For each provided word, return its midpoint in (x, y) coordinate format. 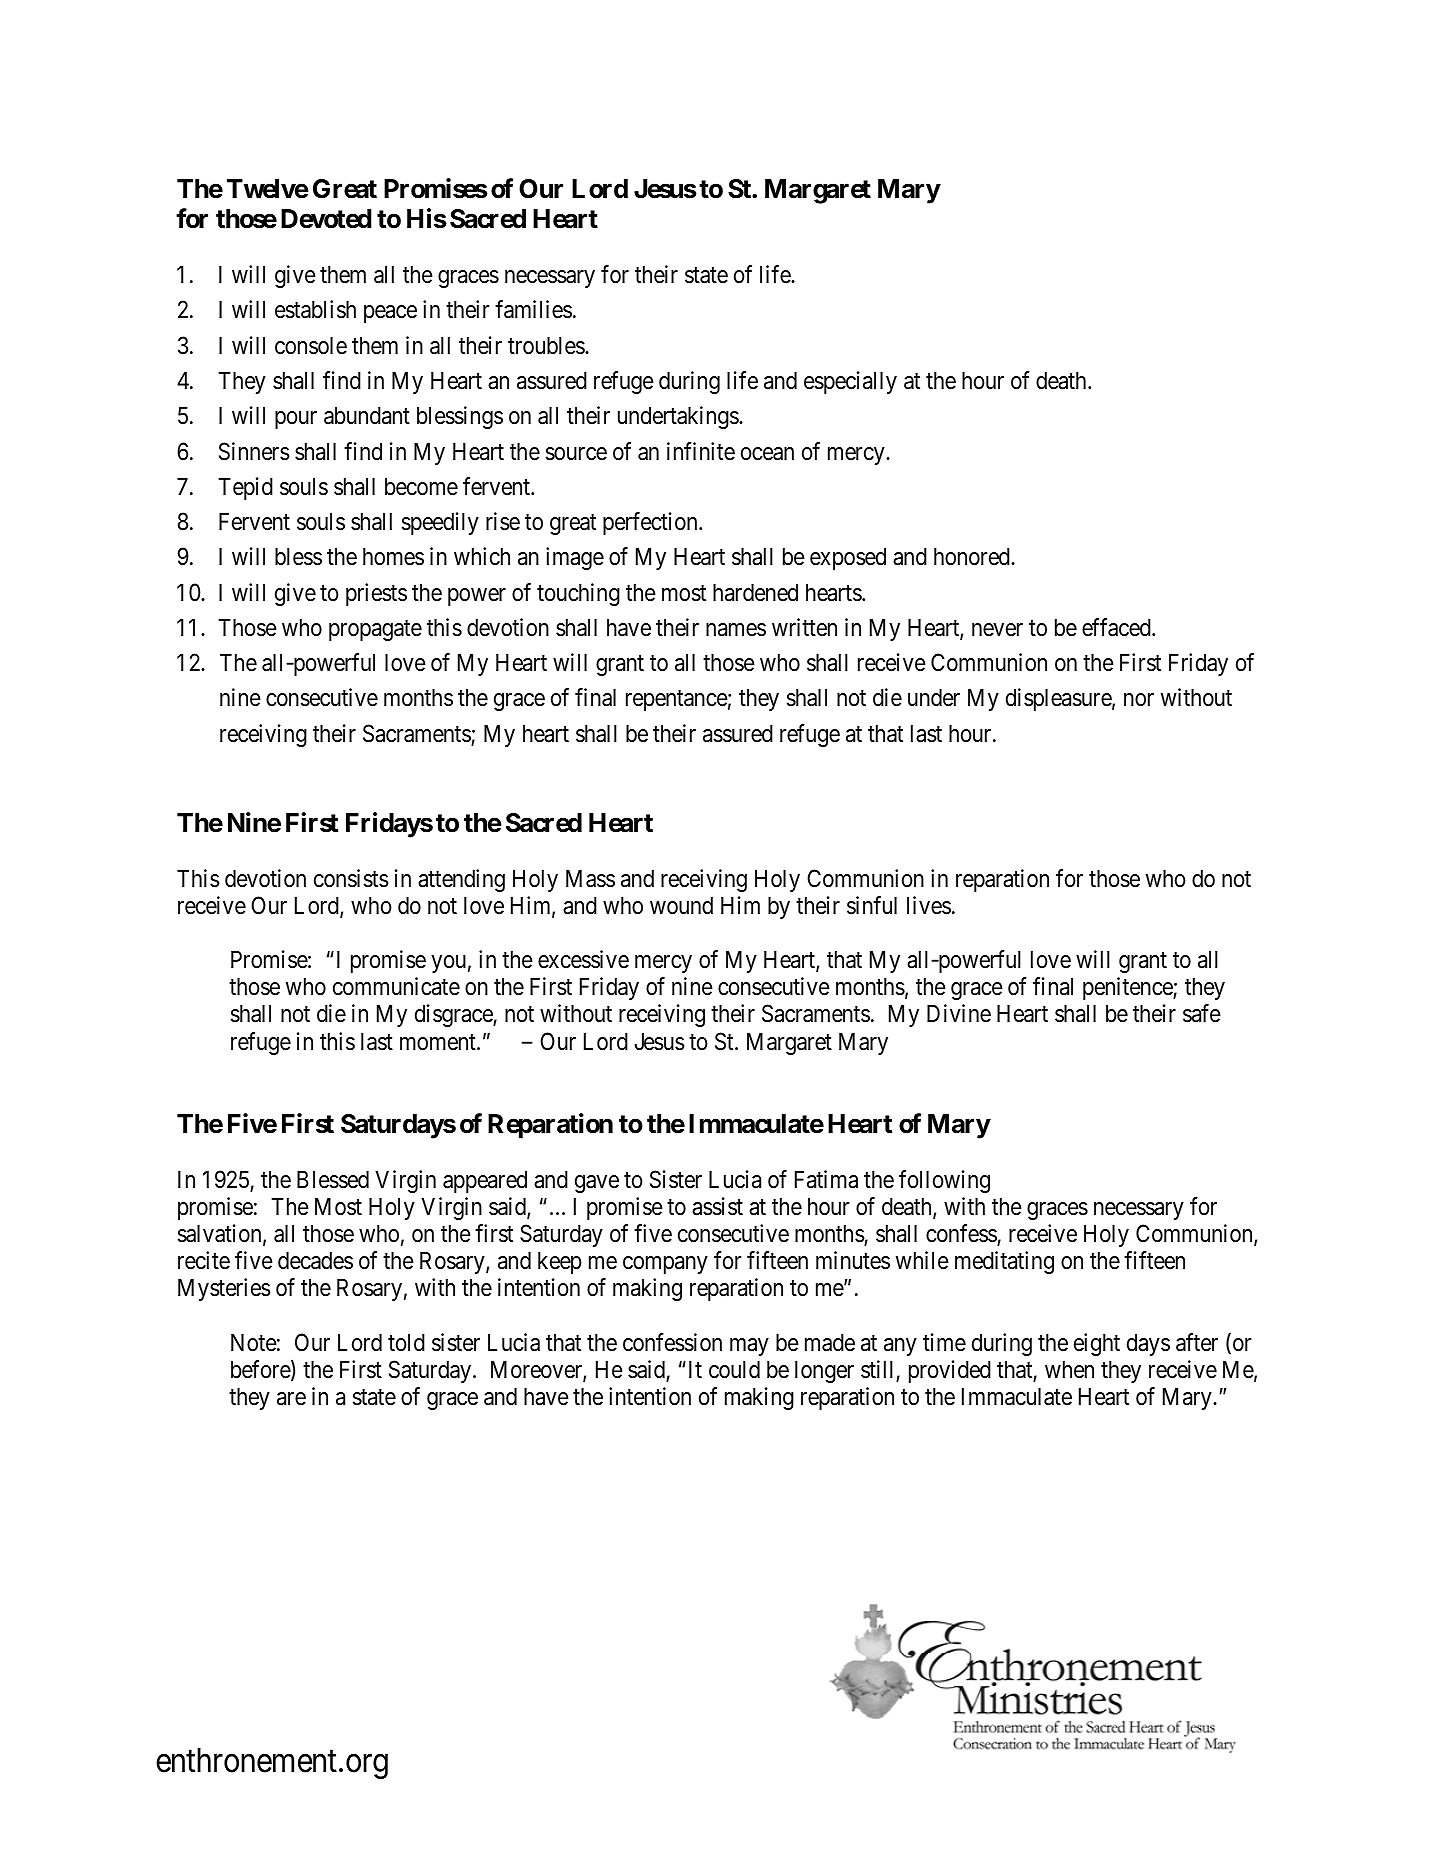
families (533, 309)
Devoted (326, 219)
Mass (590, 878)
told (406, 1342)
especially (850, 382)
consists (351, 878)
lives (929, 905)
